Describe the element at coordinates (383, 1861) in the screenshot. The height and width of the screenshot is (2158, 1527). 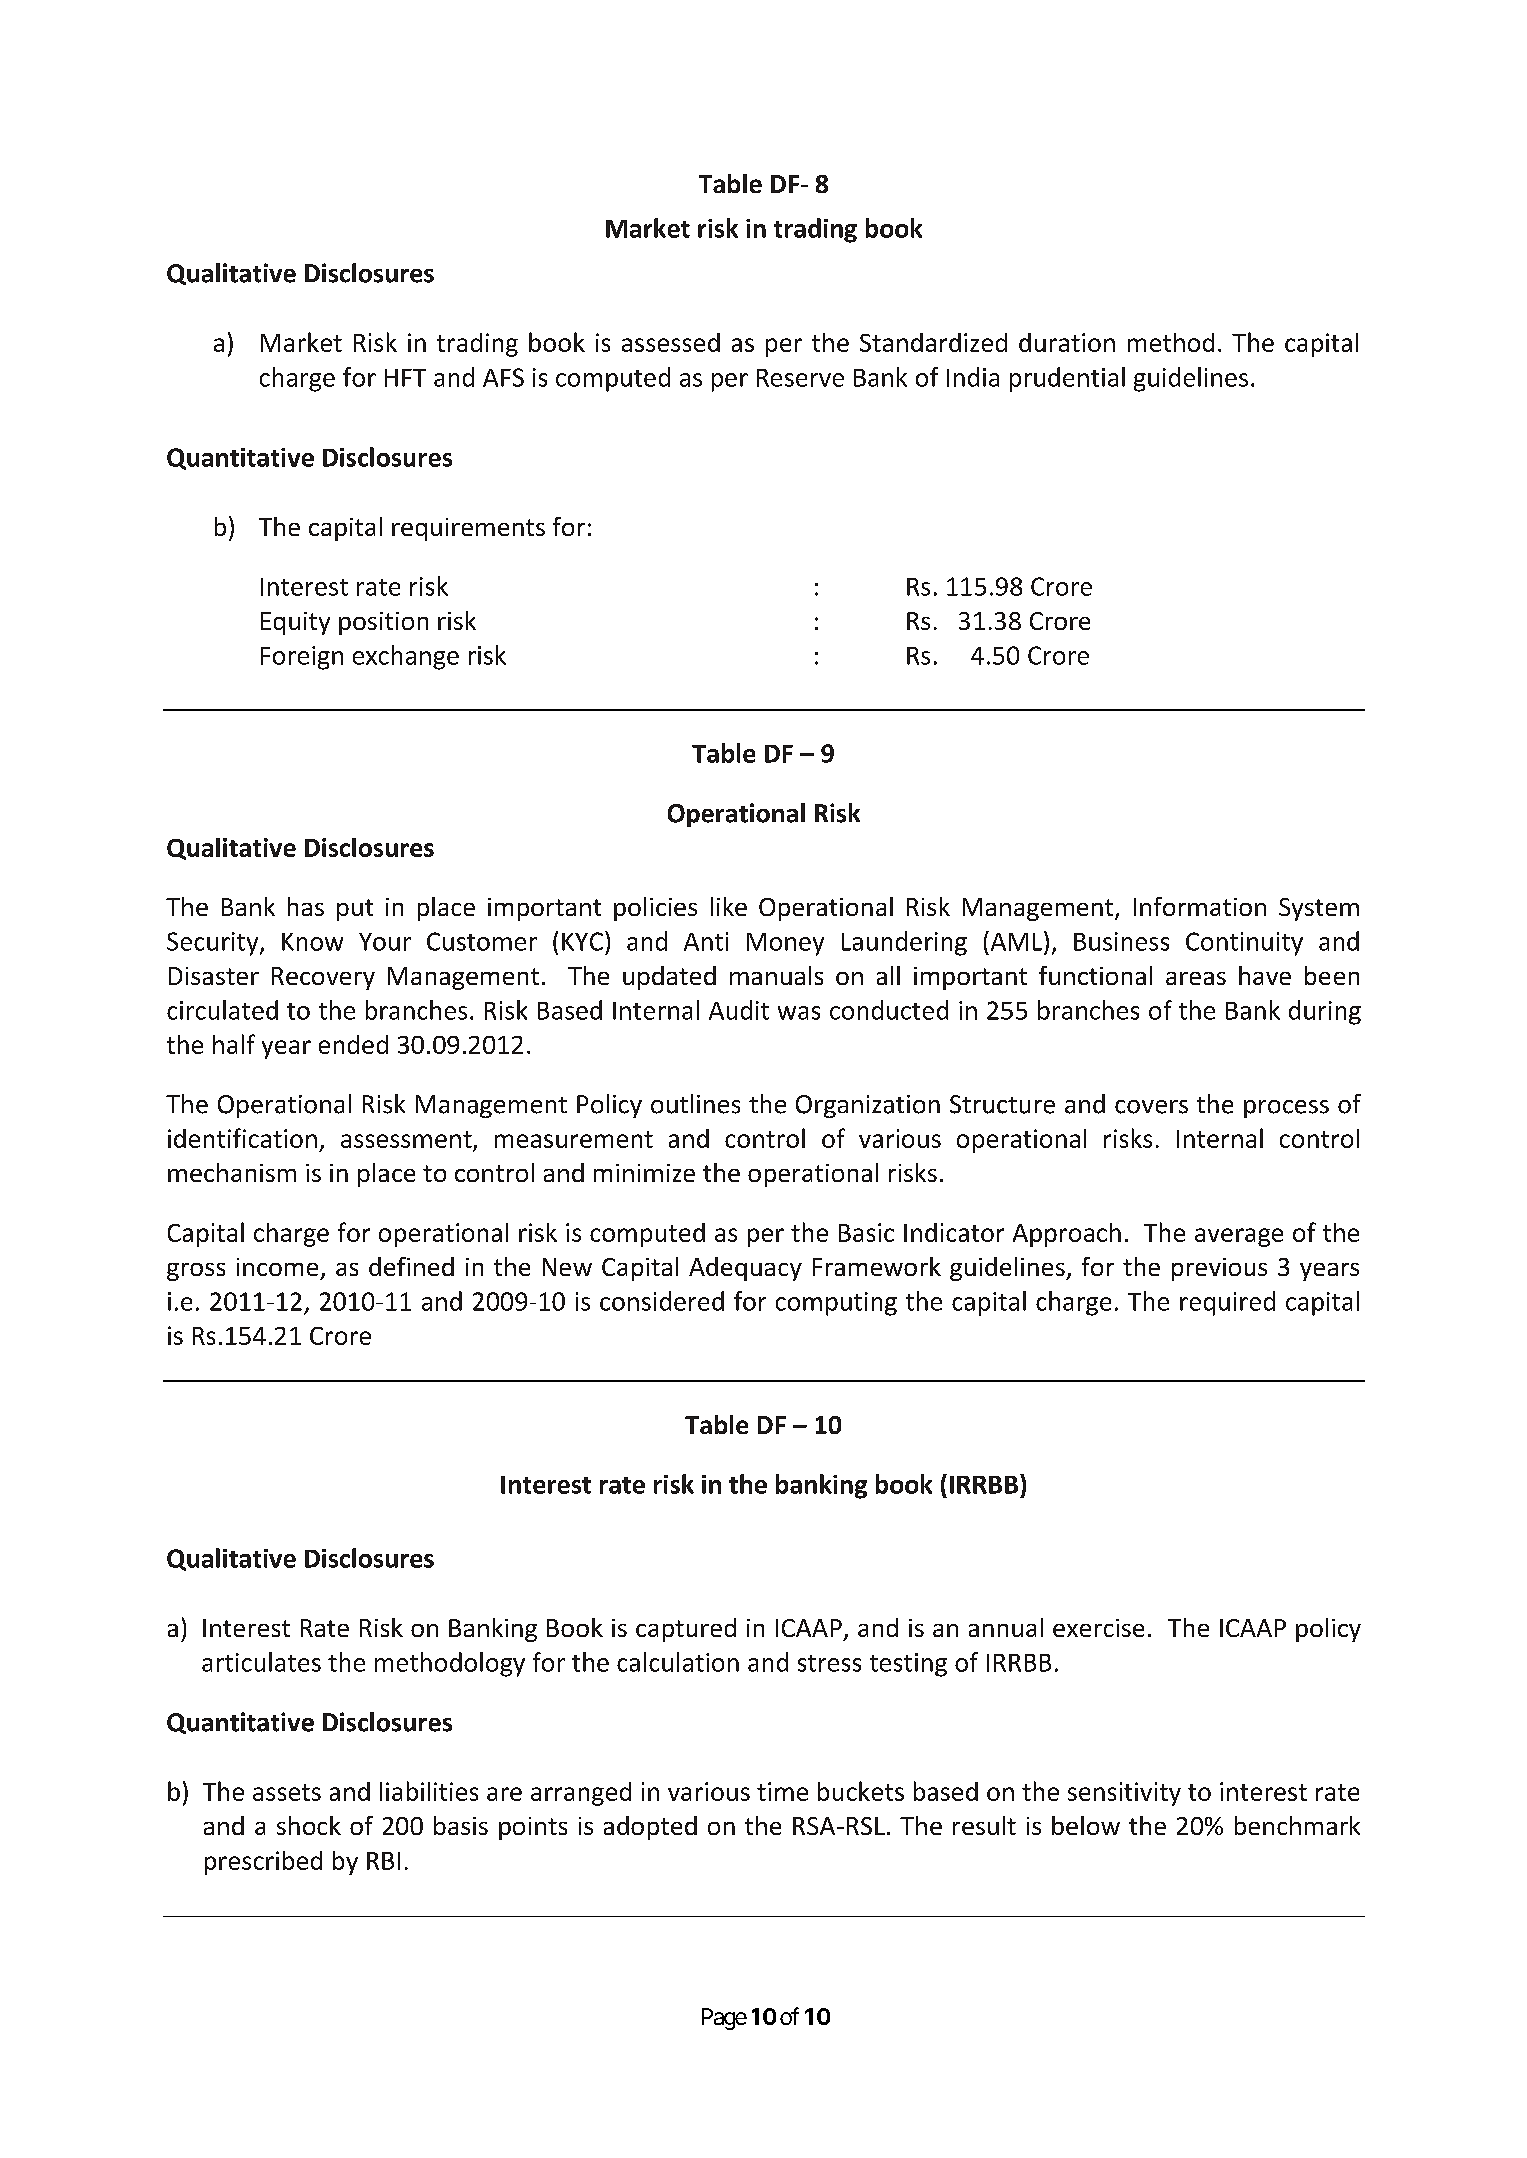
I see `RBI` at that location.
